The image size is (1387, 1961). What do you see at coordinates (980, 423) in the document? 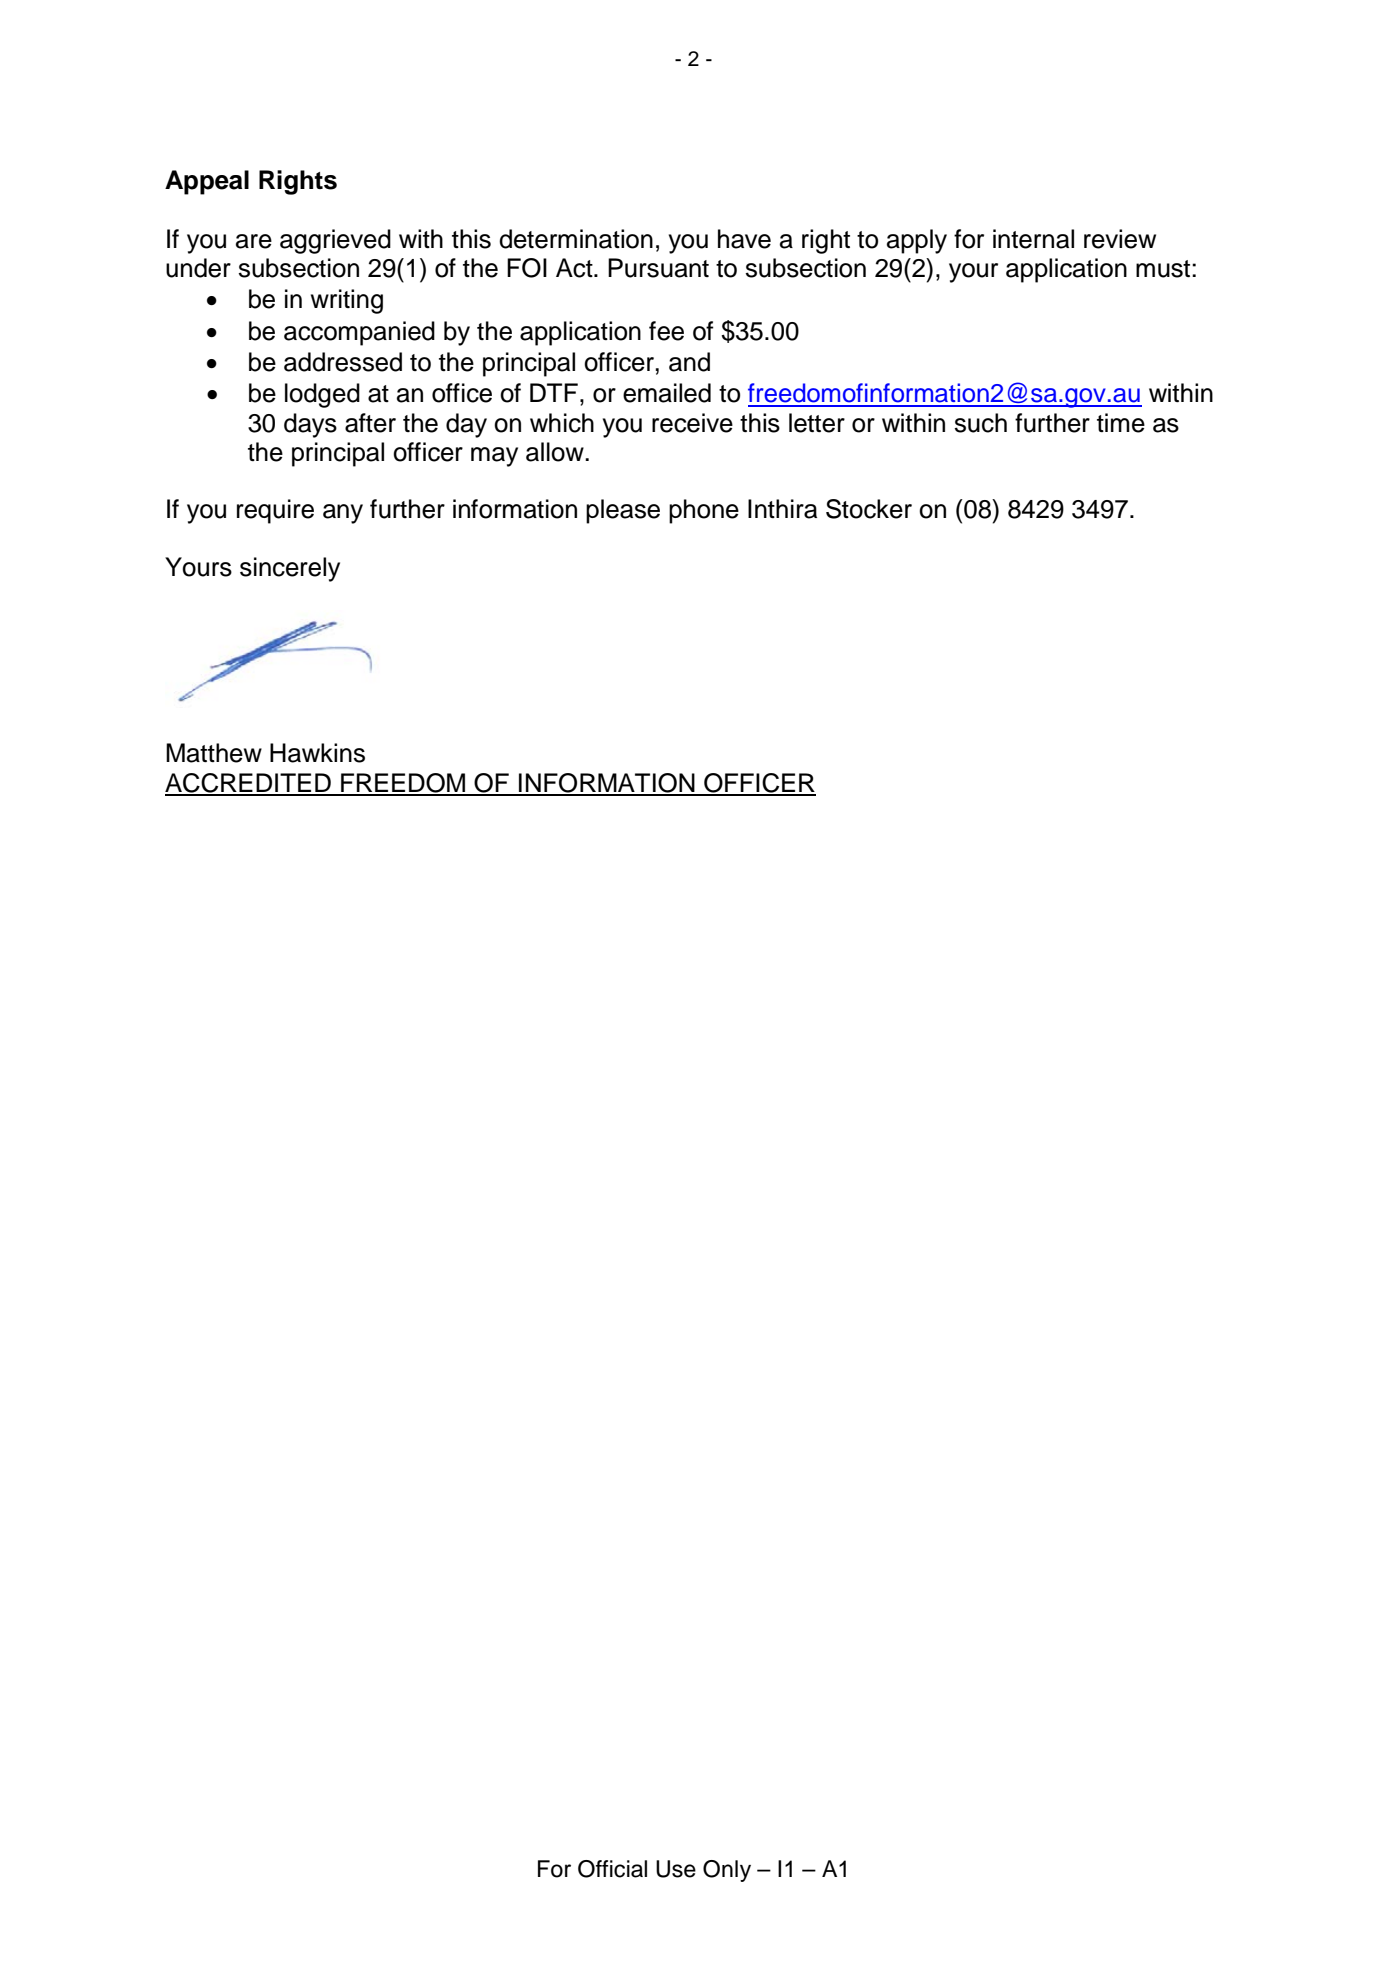
I see `such` at bounding box center [980, 423].
